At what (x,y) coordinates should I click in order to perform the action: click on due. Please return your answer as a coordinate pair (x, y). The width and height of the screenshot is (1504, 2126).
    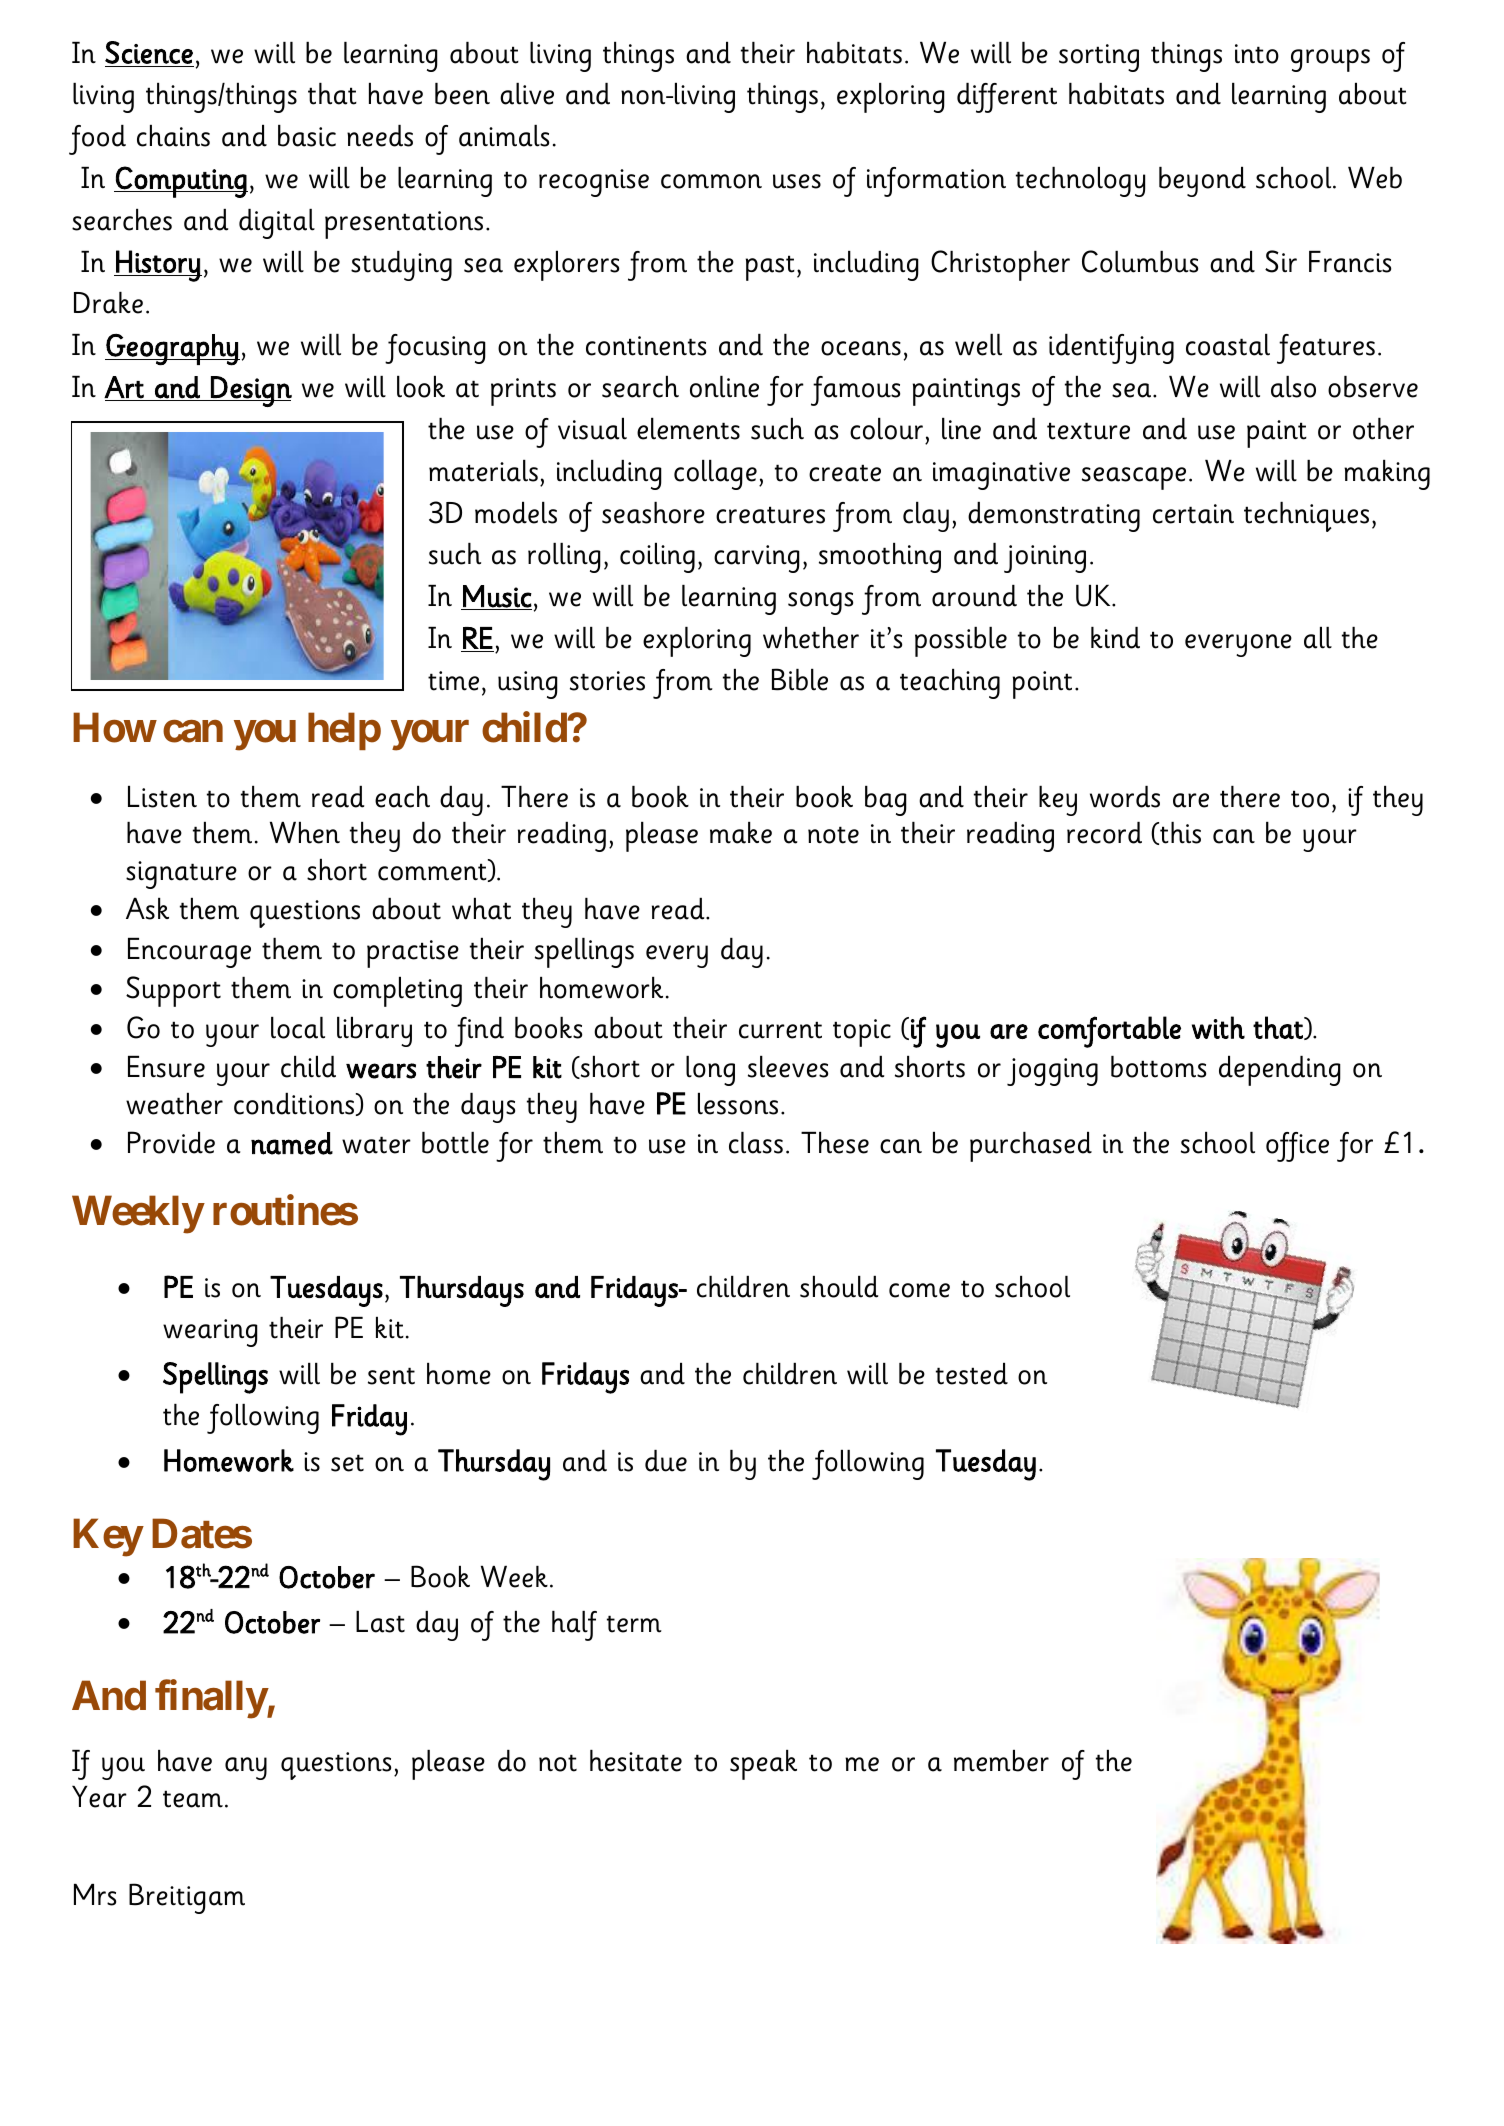
    Looking at the image, I should click on (666, 1461).
